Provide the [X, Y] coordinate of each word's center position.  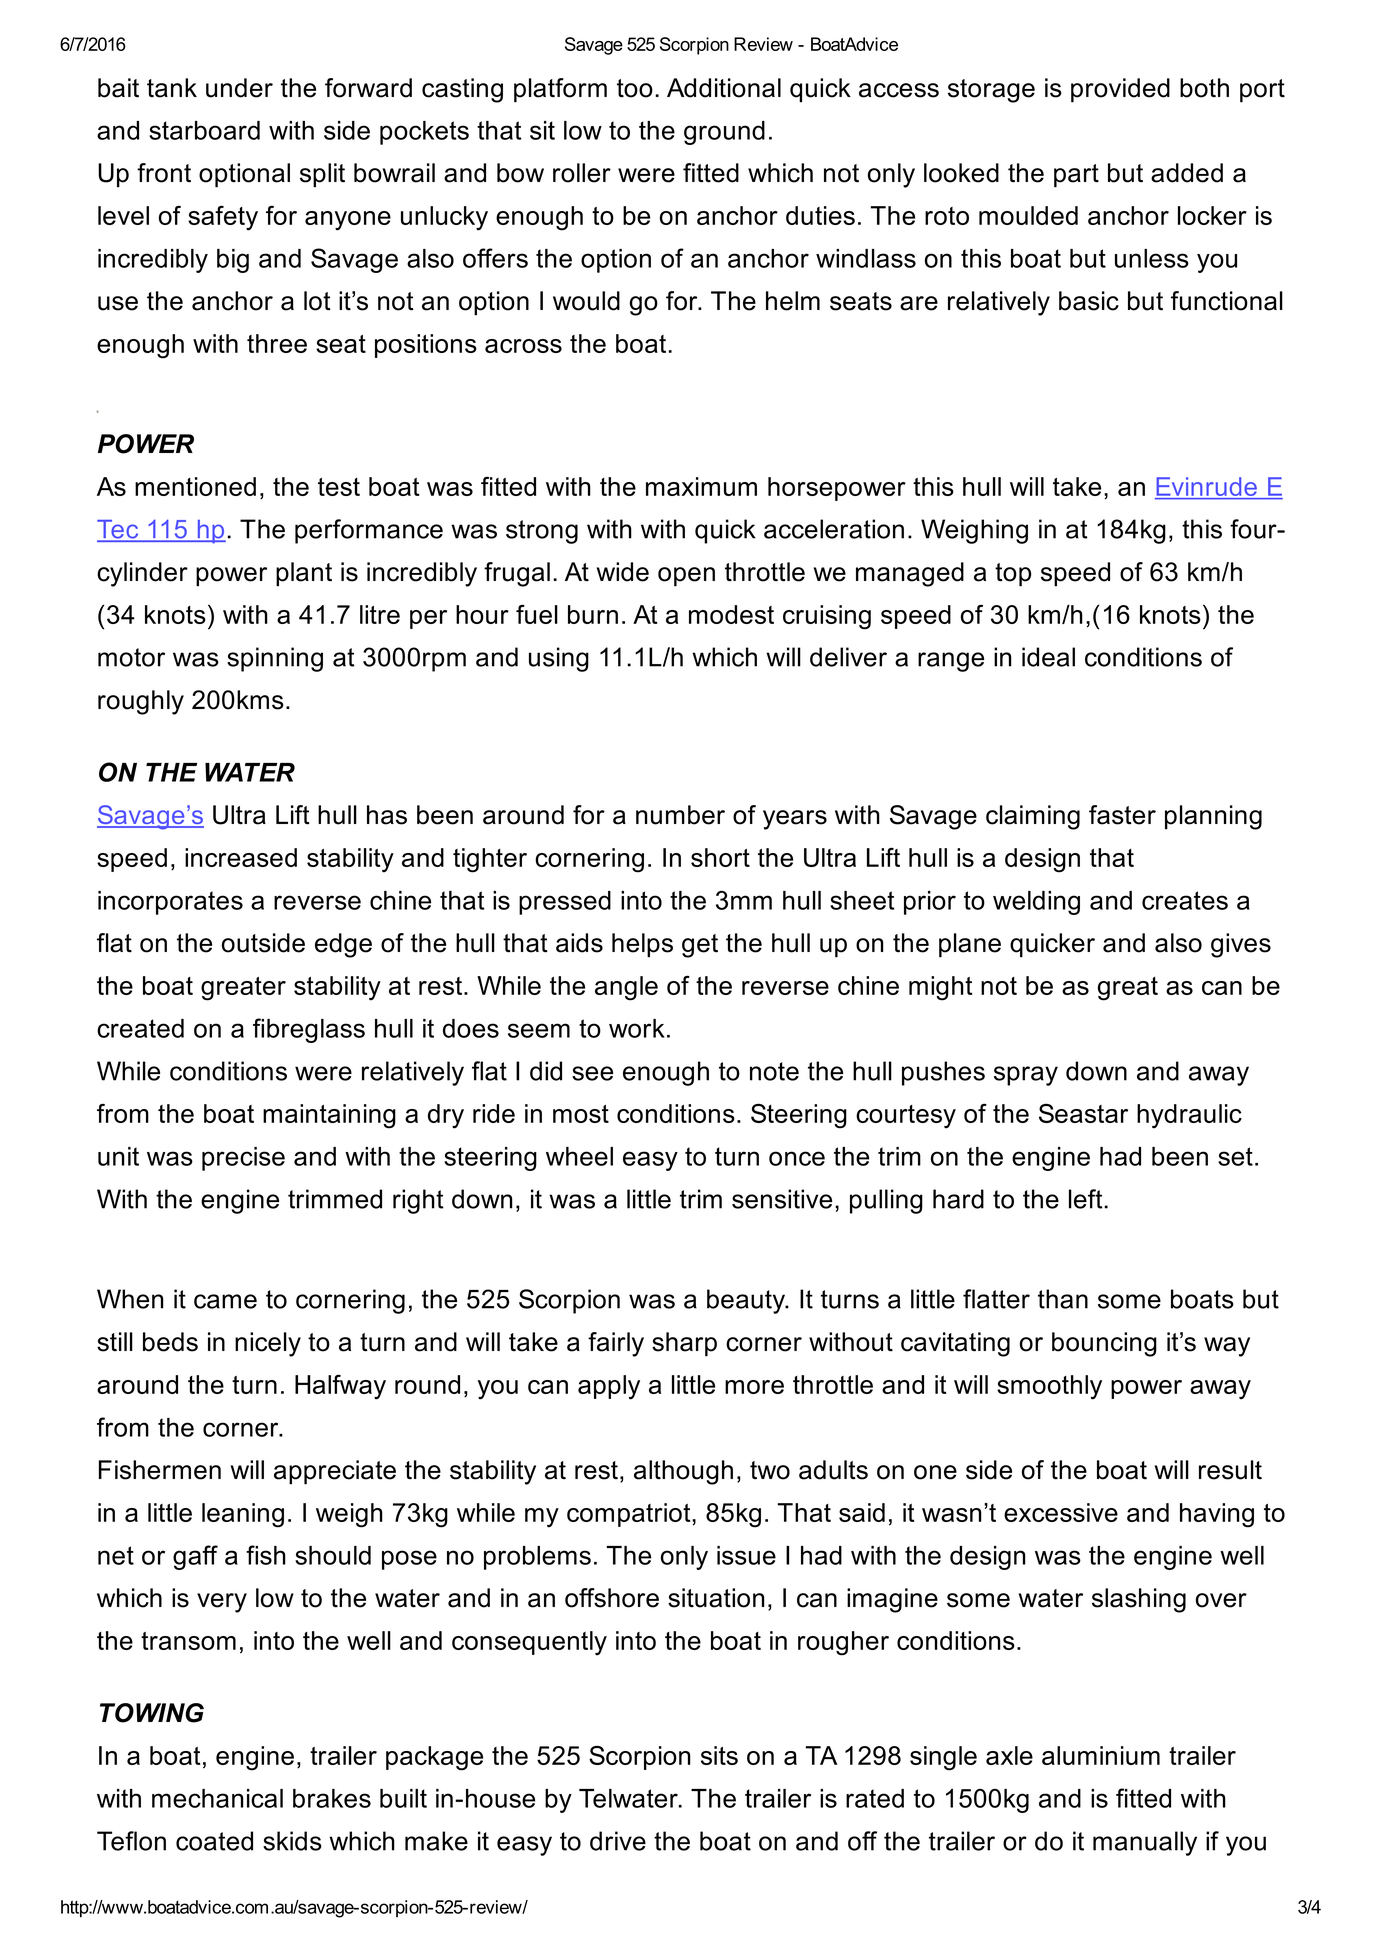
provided [1120, 90]
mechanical [217, 1798]
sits [719, 1755]
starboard [204, 130]
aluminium [1101, 1755]
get [700, 946]
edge [343, 945]
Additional [724, 88]
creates [1185, 900]
